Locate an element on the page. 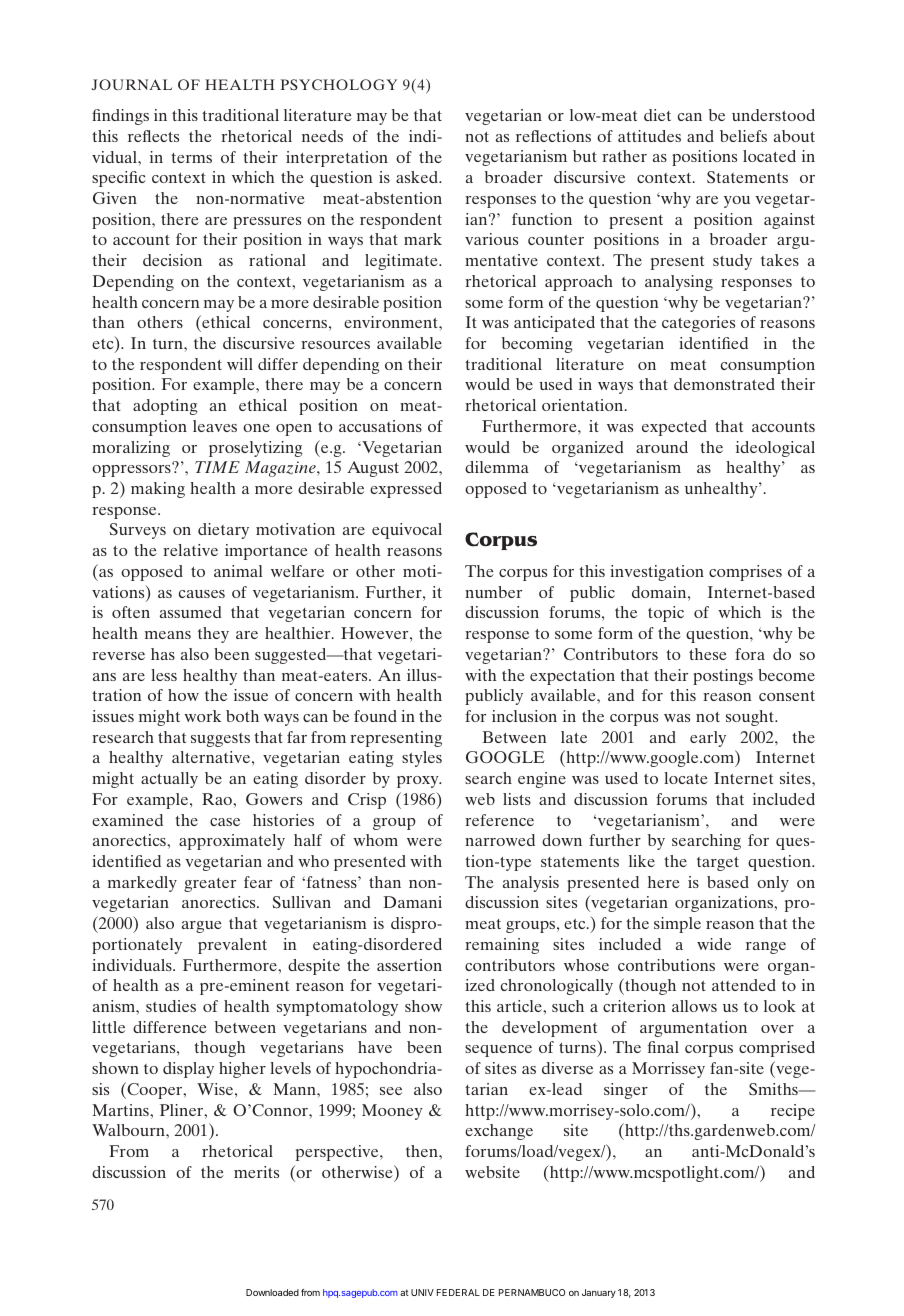  less is located at coordinates (164, 675).
